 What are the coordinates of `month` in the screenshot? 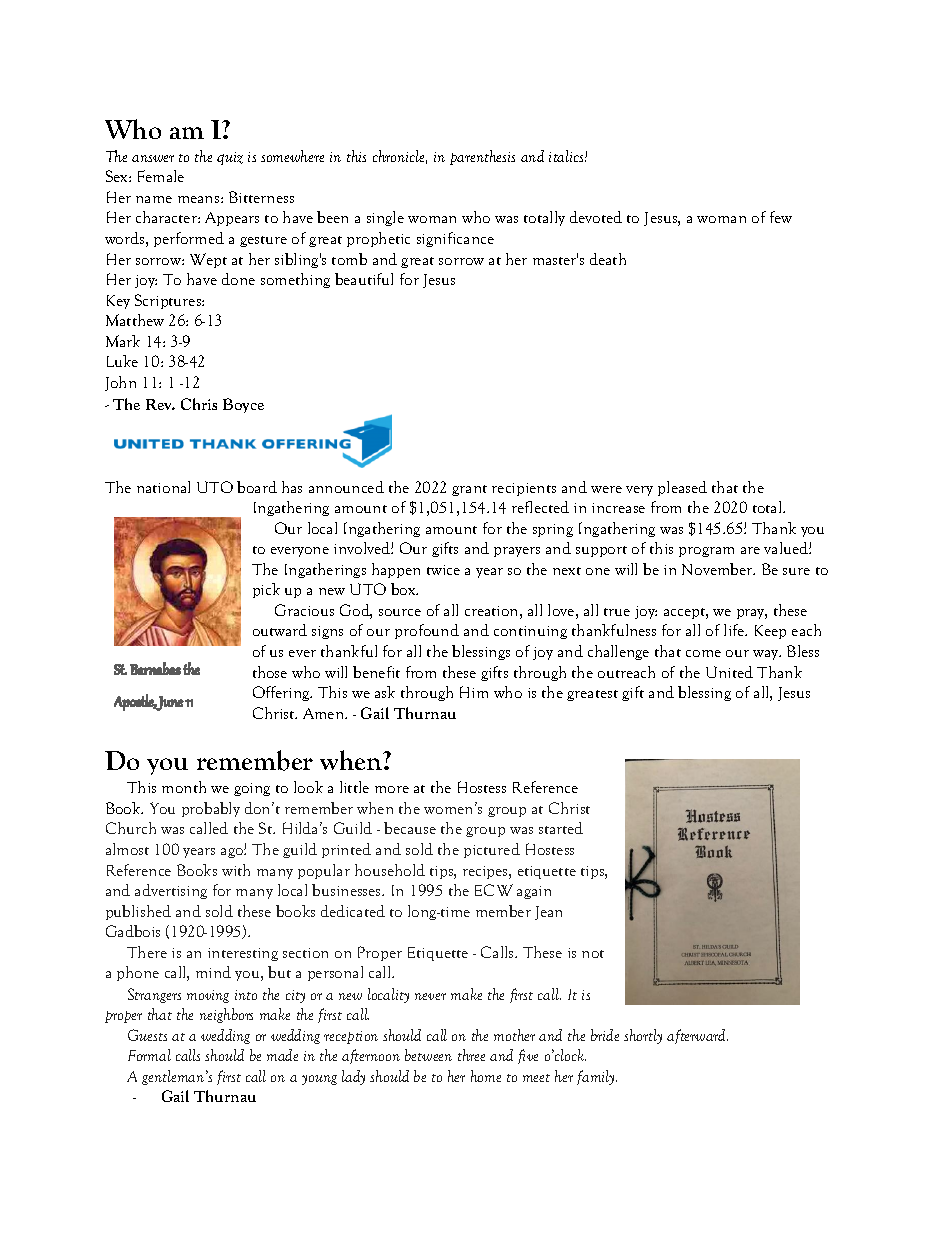 It's located at (184, 787).
